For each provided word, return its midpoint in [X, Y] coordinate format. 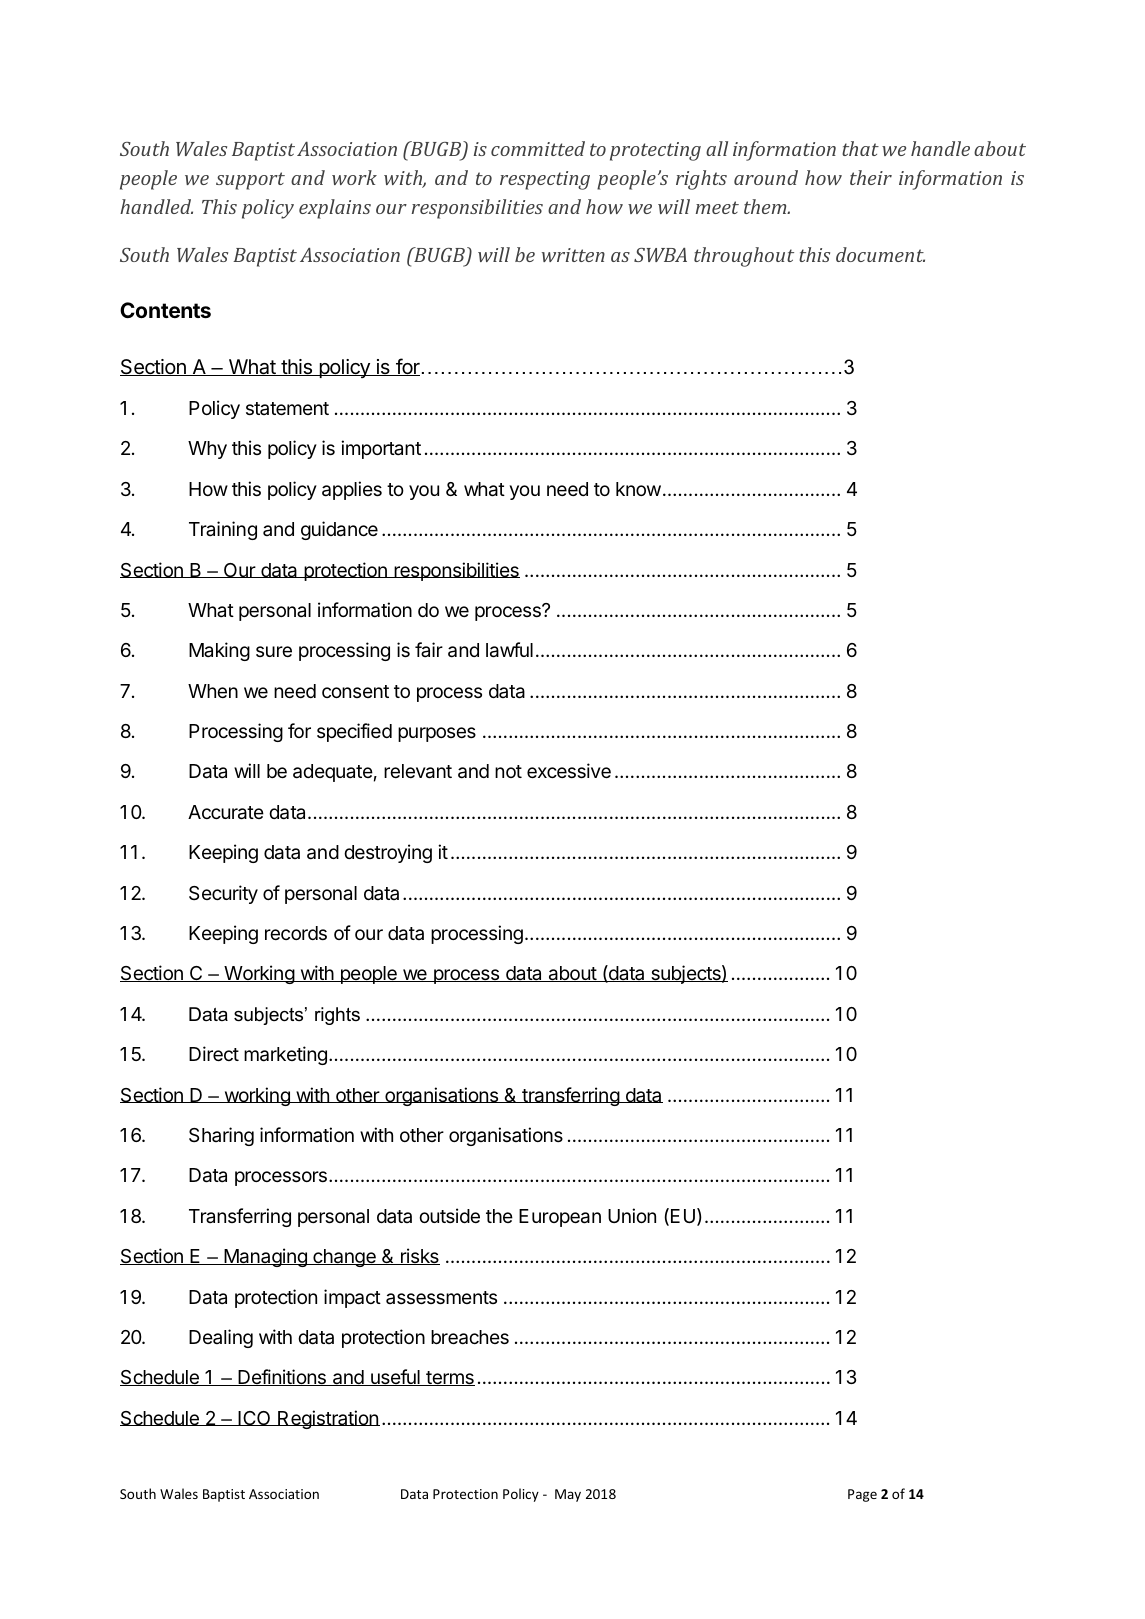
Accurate [226, 812]
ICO [254, 1418]
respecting [545, 180]
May [568, 1495]
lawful [509, 650]
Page [862, 1495]
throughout [744, 257]
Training [223, 530]
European [560, 1218]
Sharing [221, 1136]
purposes [437, 734]
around [766, 177]
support [250, 181]
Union [632, 1215]
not [508, 771]
